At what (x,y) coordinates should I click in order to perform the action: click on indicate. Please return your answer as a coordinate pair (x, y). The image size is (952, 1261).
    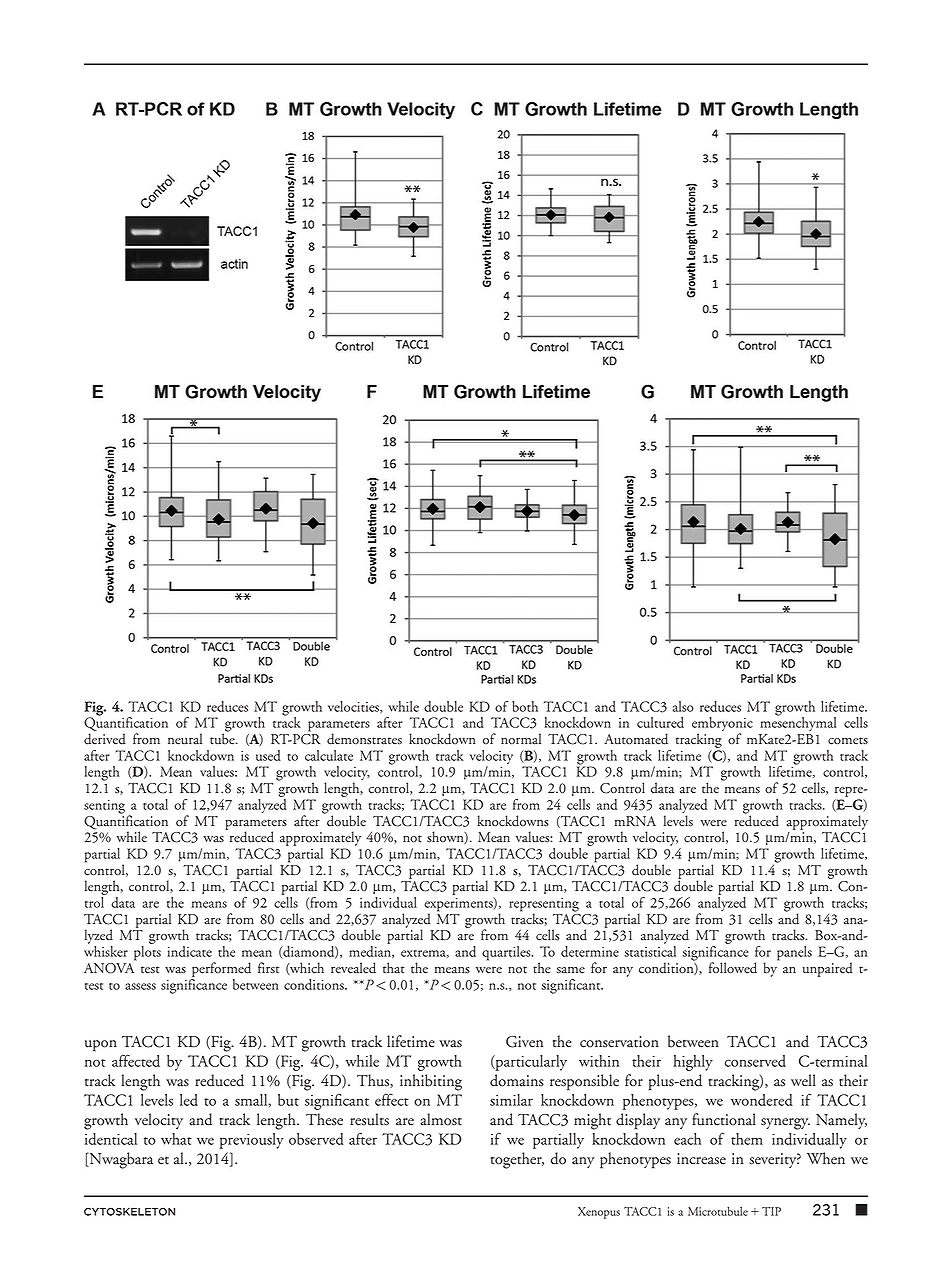
    Looking at the image, I should click on (189, 951).
